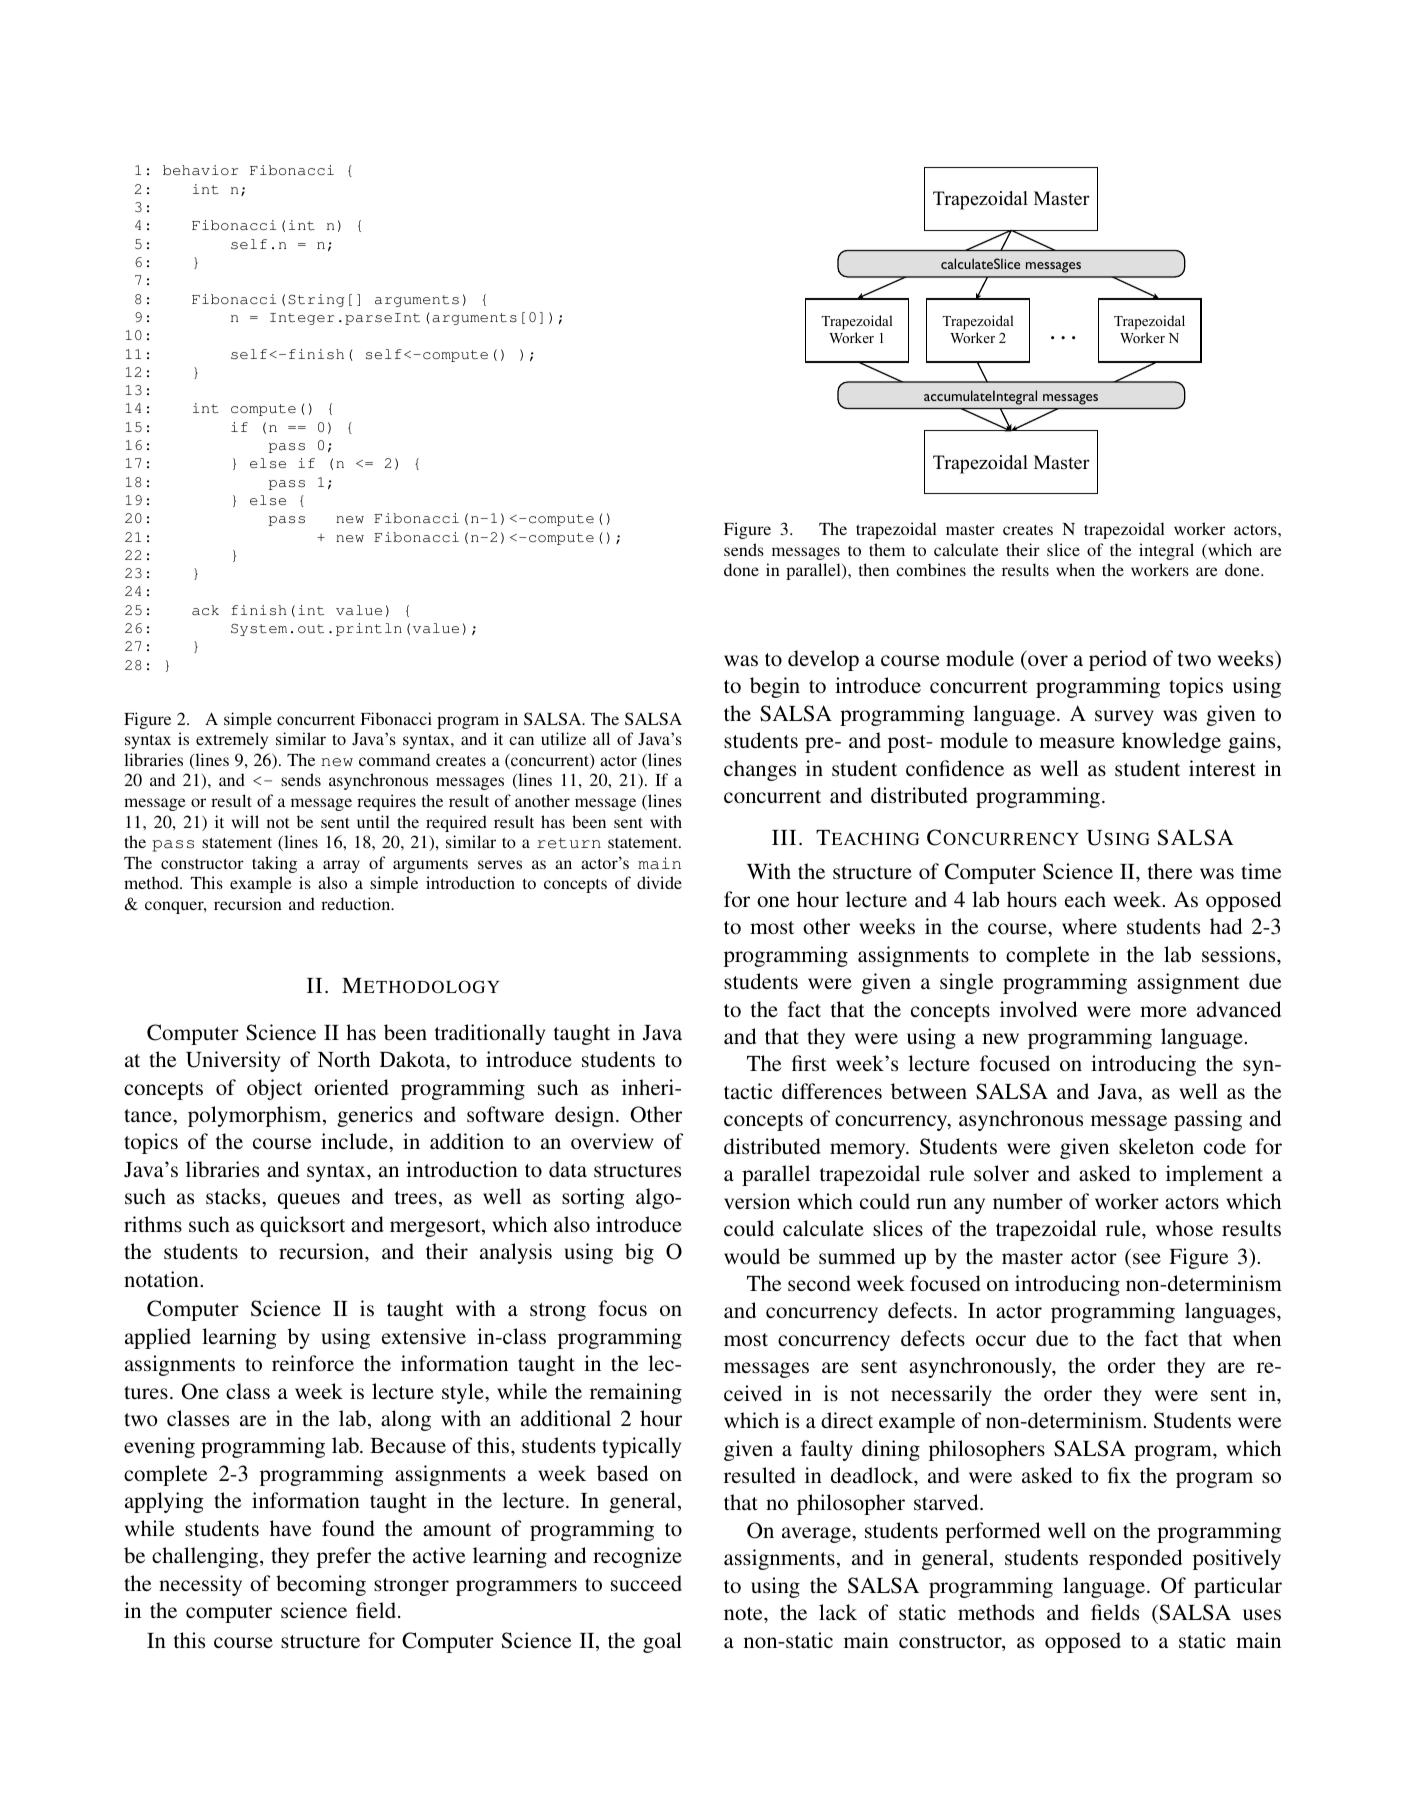  Describe the element at coordinates (775, 687) in the screenshot. I see `begin` at that location.
